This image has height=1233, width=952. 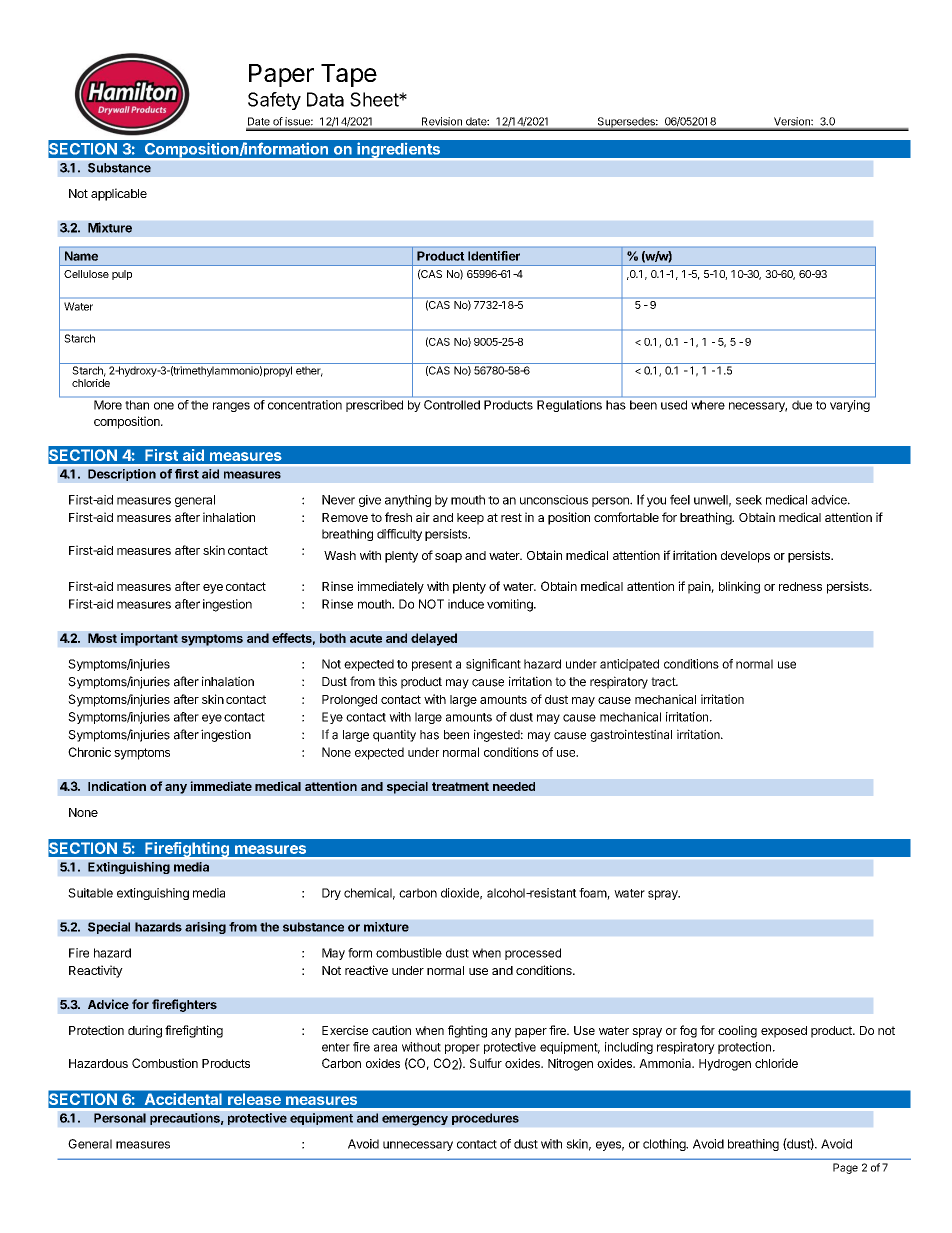 I want to click on Identifier, so click(x=494, y=256).
